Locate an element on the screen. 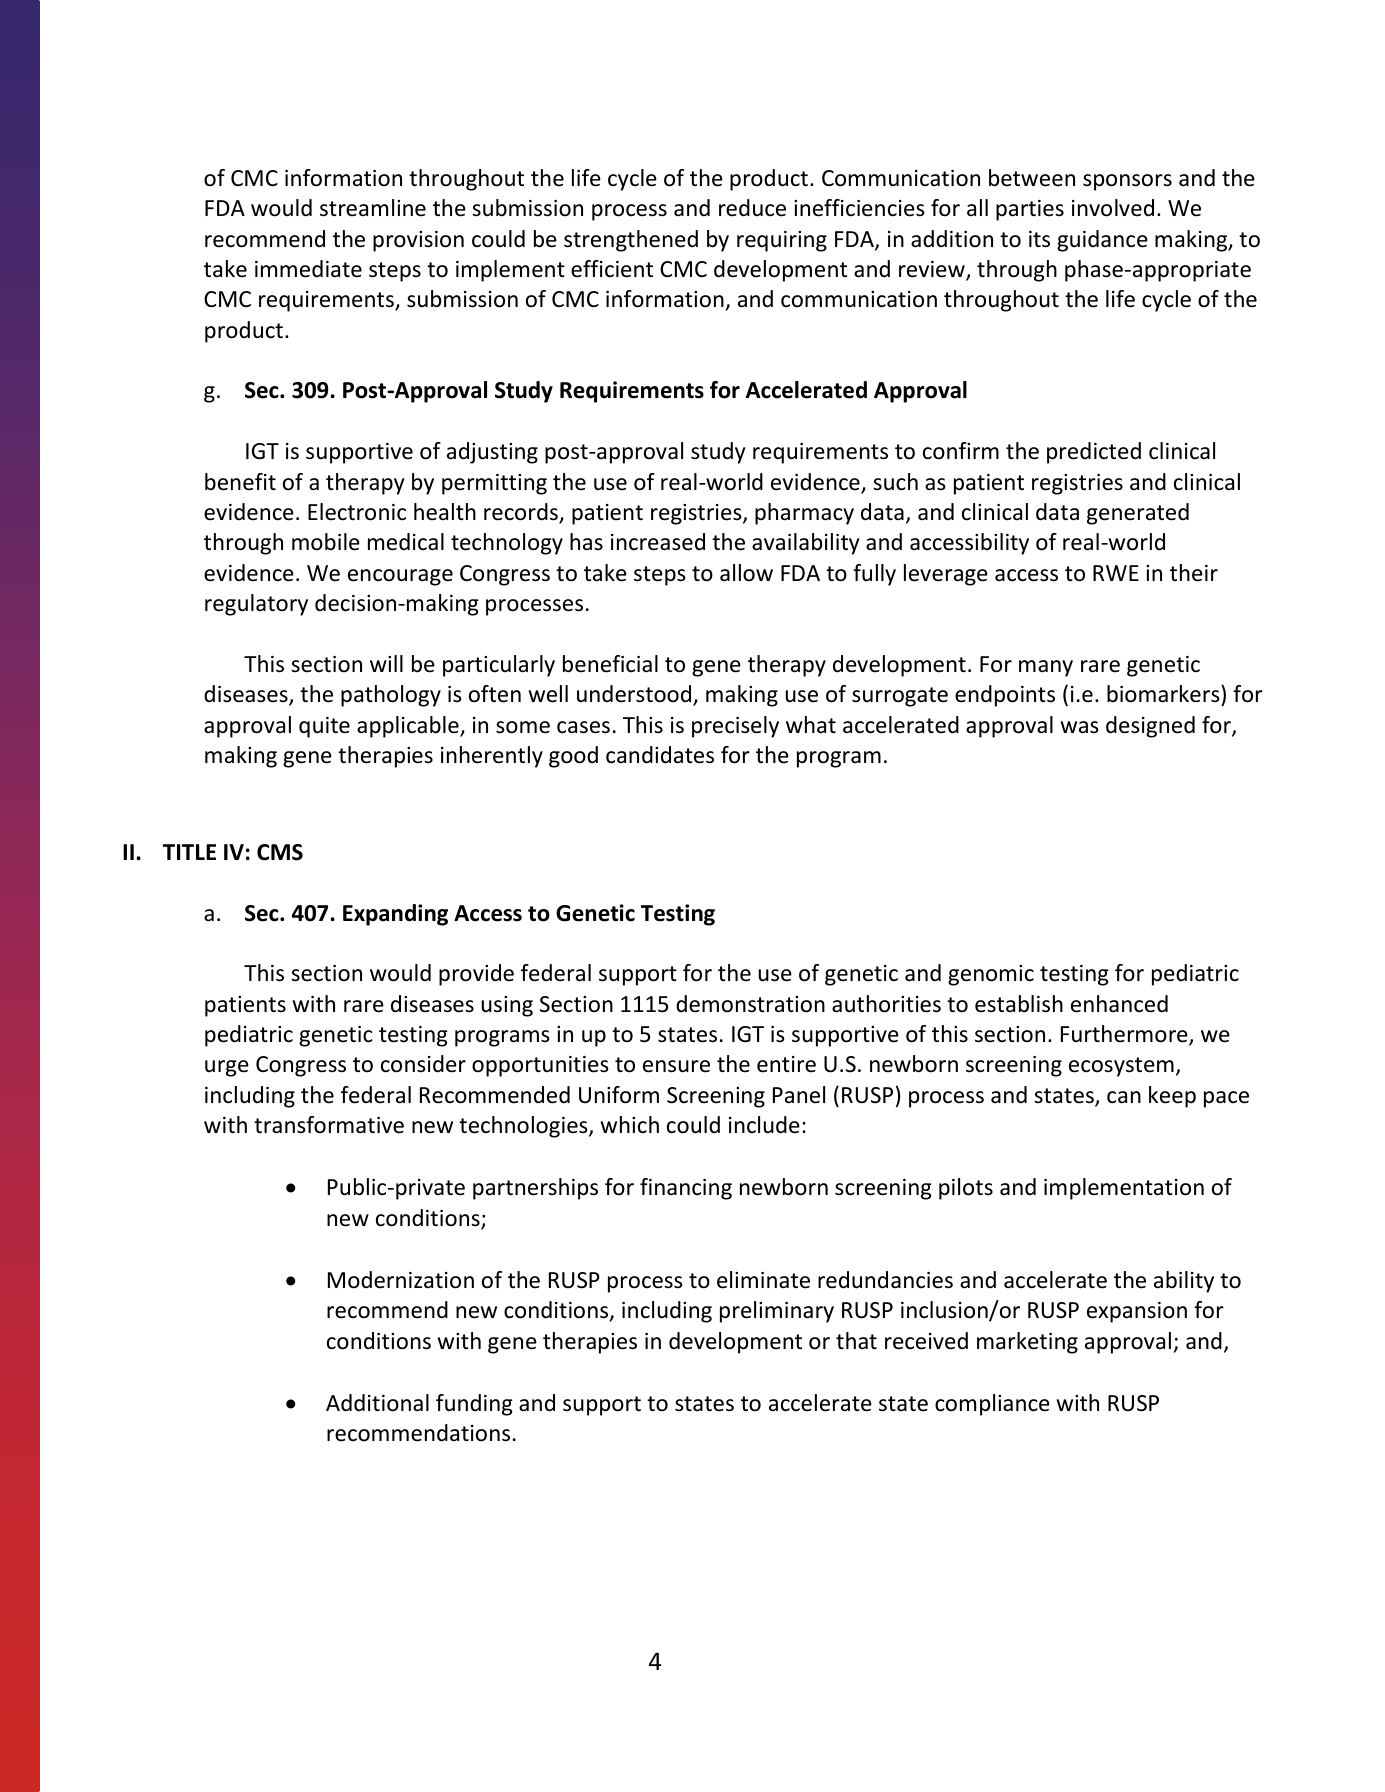 This screenshot has height=1792, width=1385. reduce is located at coordinates (752, 208).
